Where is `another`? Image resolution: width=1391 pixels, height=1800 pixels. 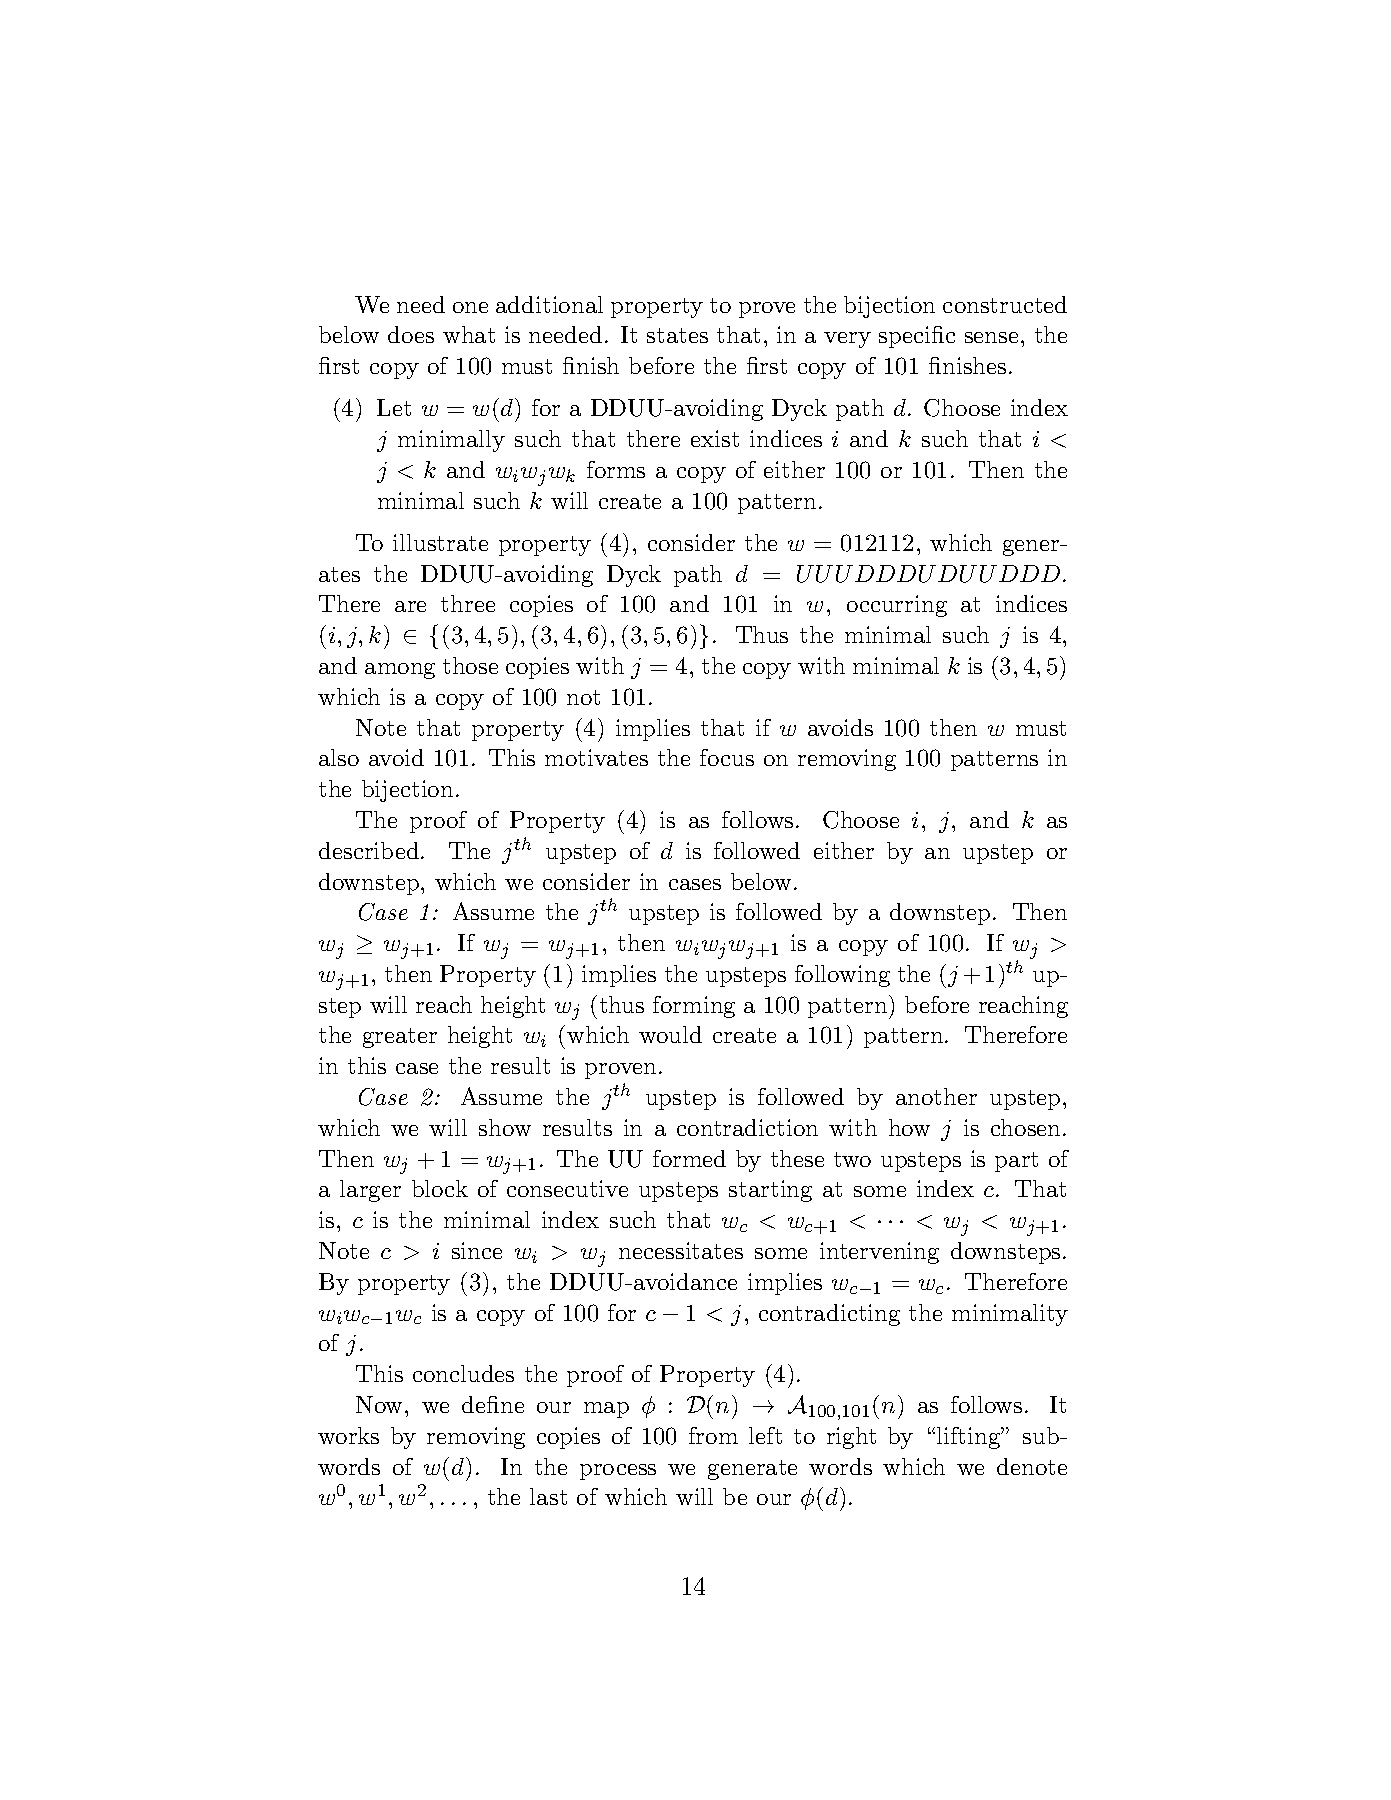 another is located at coordinates (936, 1096).
